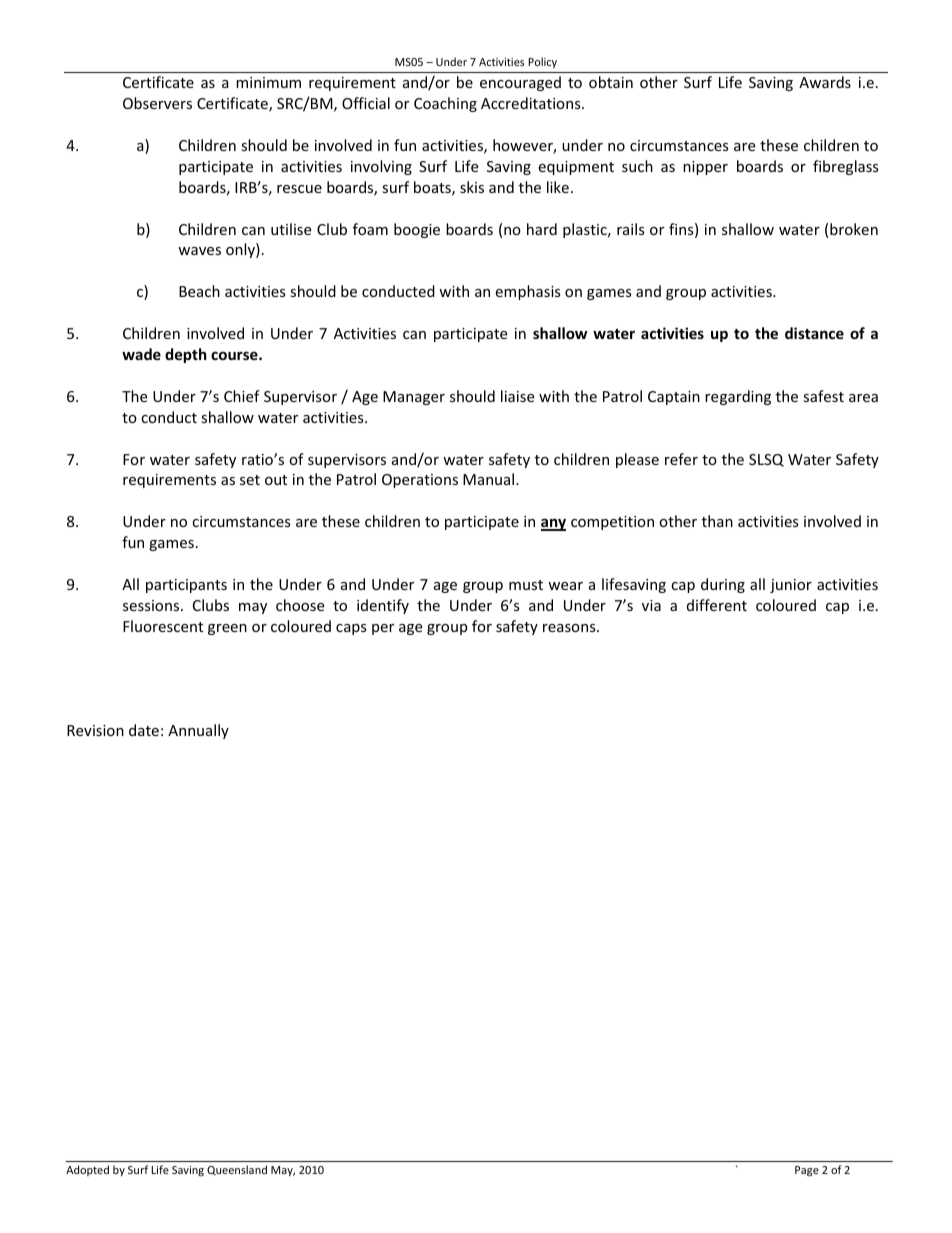 The image size is (952, 1233). I want to click on Annually, so click(198, 731).
